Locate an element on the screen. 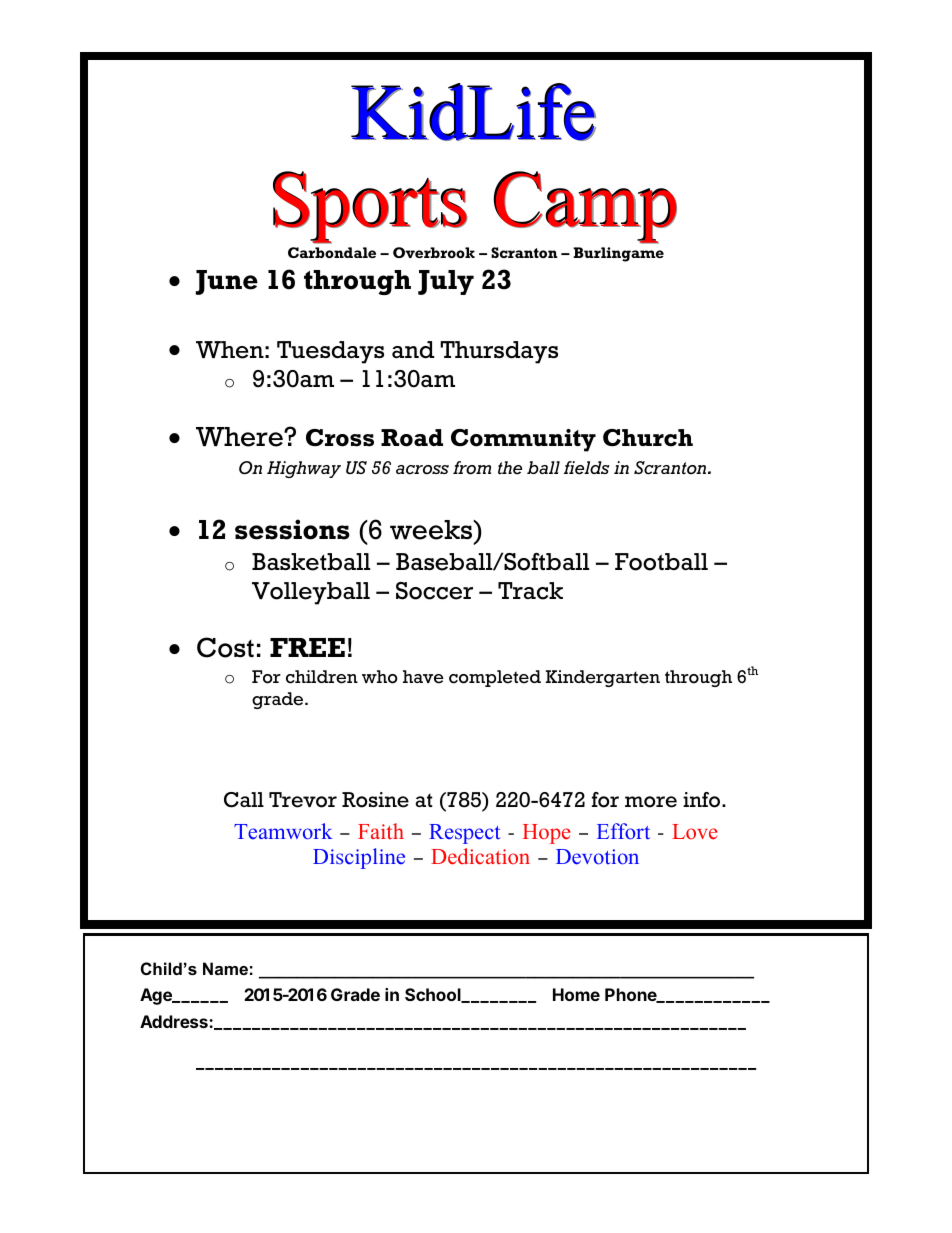  Respect is located at coordinates (465, 834).
